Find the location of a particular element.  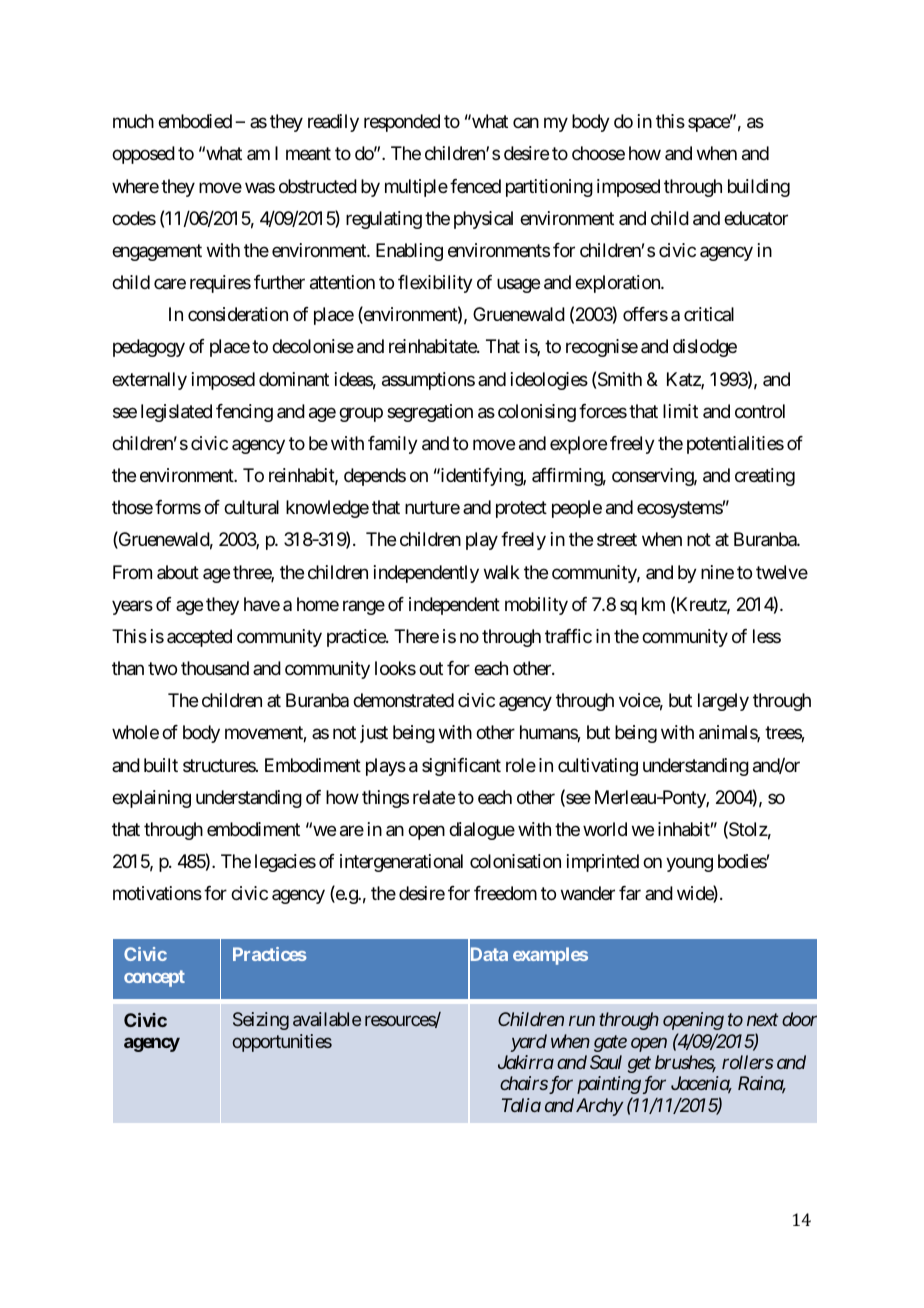

Seizing is located at coordinates (261, 1021).
